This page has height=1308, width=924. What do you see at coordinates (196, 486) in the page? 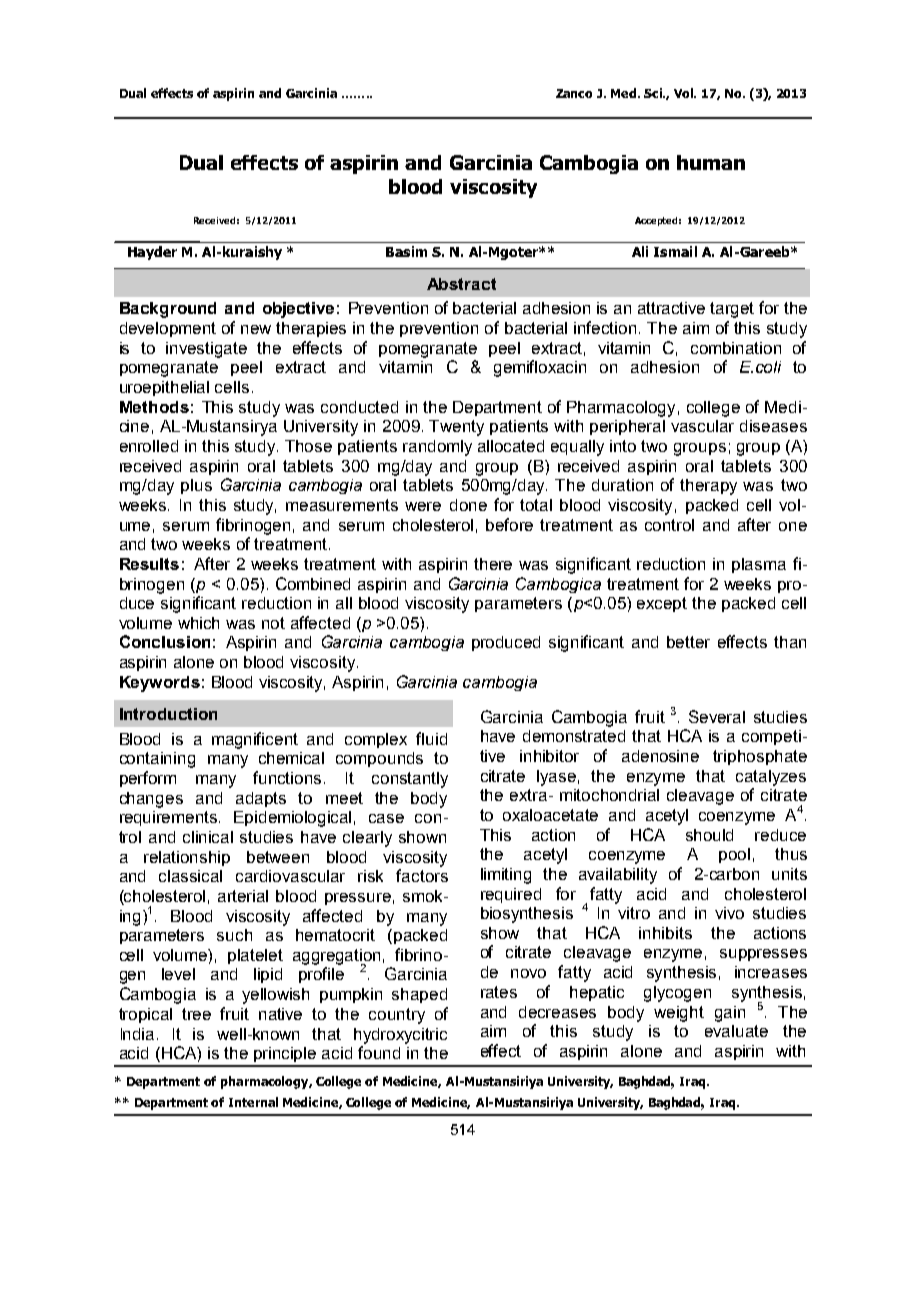
I see `plus` at bounding box center [196, 486].
